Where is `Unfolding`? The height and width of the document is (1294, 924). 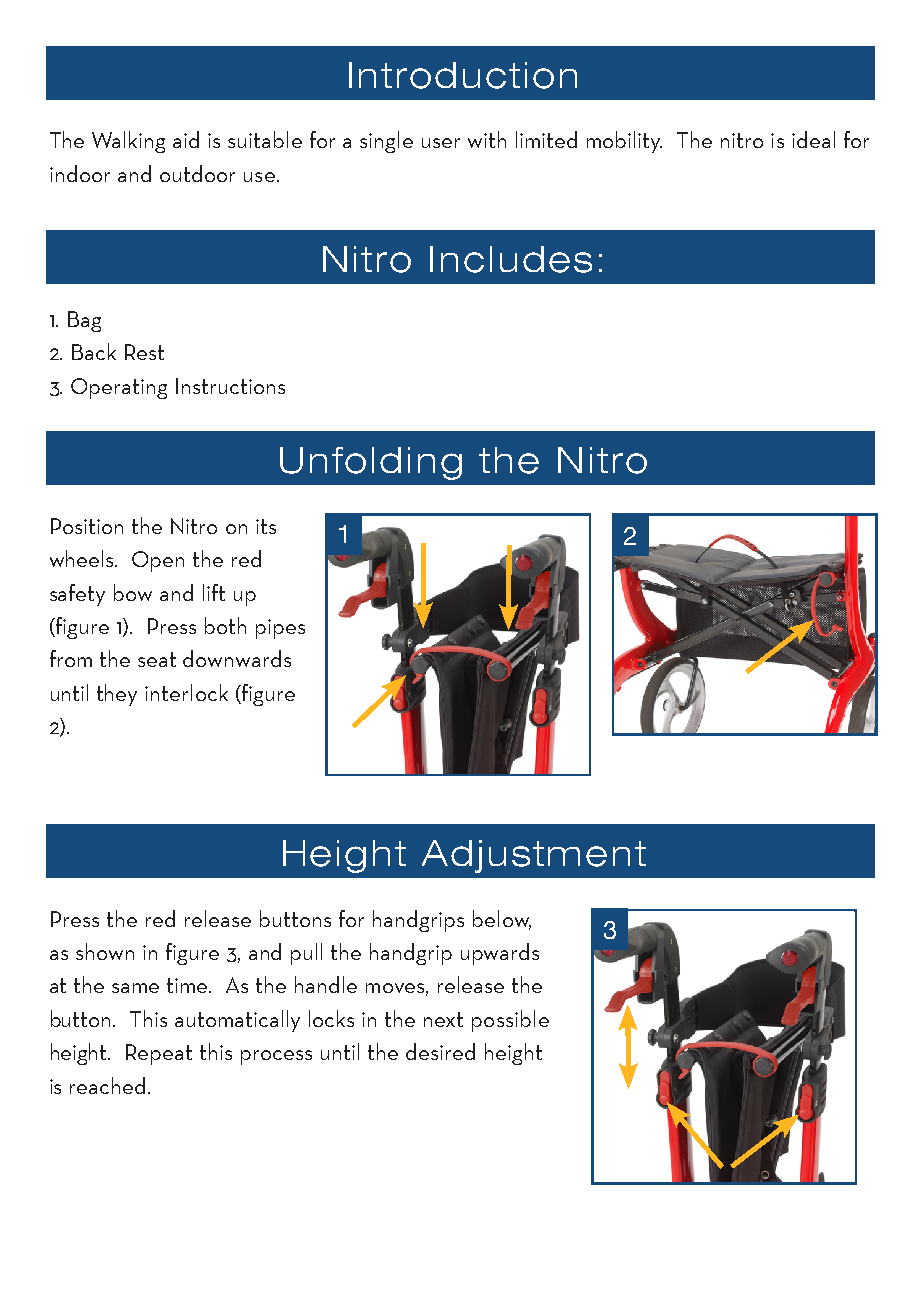
Unfolding is located at coordinates (371, 463).
